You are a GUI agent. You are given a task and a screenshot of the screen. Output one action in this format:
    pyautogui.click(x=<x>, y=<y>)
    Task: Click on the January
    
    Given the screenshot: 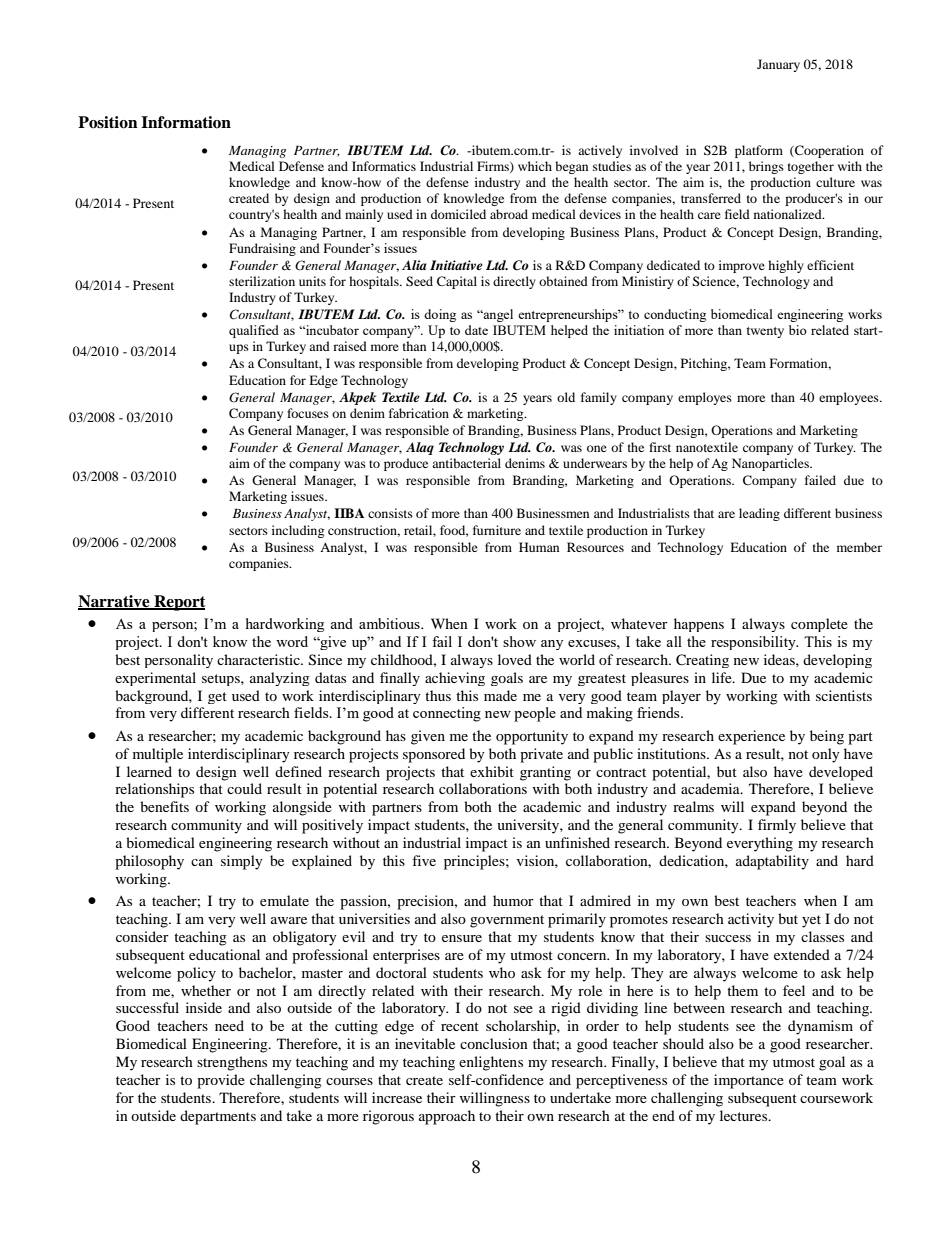 What is the action you would take?
    pyautogui.click(x=778, y=65)
